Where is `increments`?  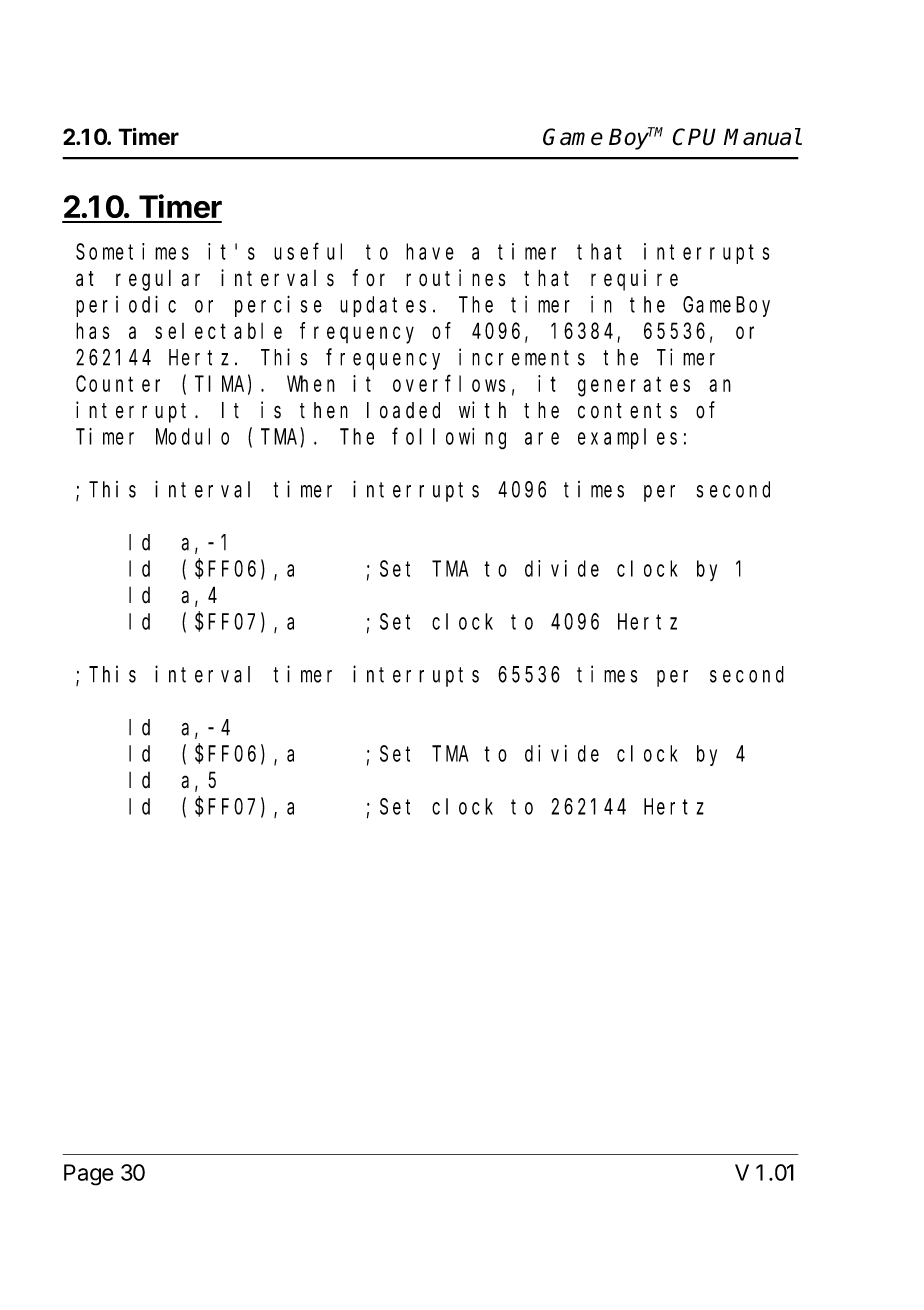
increments is located at coordinates (522, 357).
